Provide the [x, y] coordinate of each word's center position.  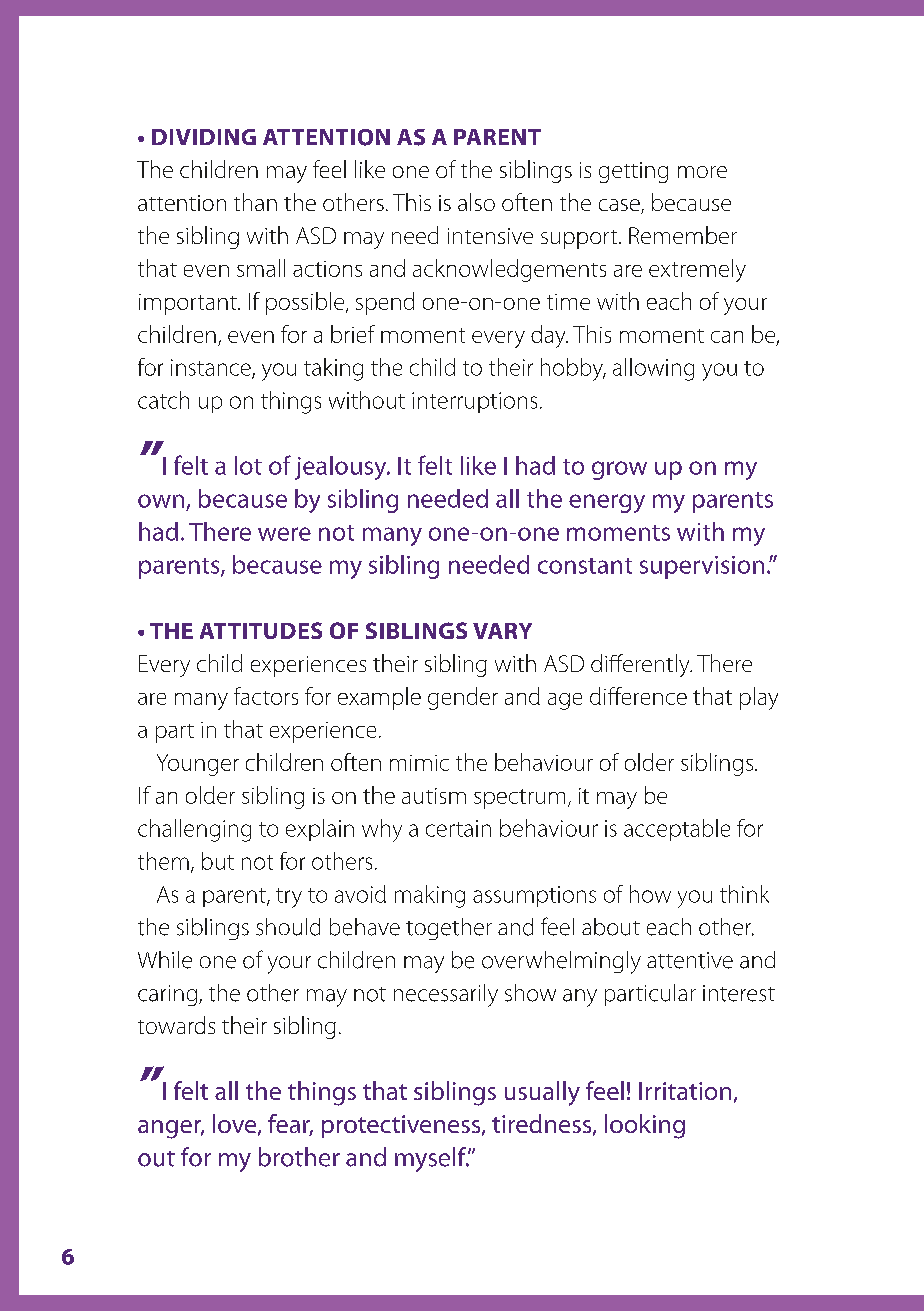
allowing [653, 369]
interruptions [474, 402]
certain [458, 828]
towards [176, 1025]
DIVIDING [204, 137]
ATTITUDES [261, 630]
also [476, 202]
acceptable [677, 830]
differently [641, 665]
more [702, 172]
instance [212, 368]
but [218, 861]
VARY [502, 631]
